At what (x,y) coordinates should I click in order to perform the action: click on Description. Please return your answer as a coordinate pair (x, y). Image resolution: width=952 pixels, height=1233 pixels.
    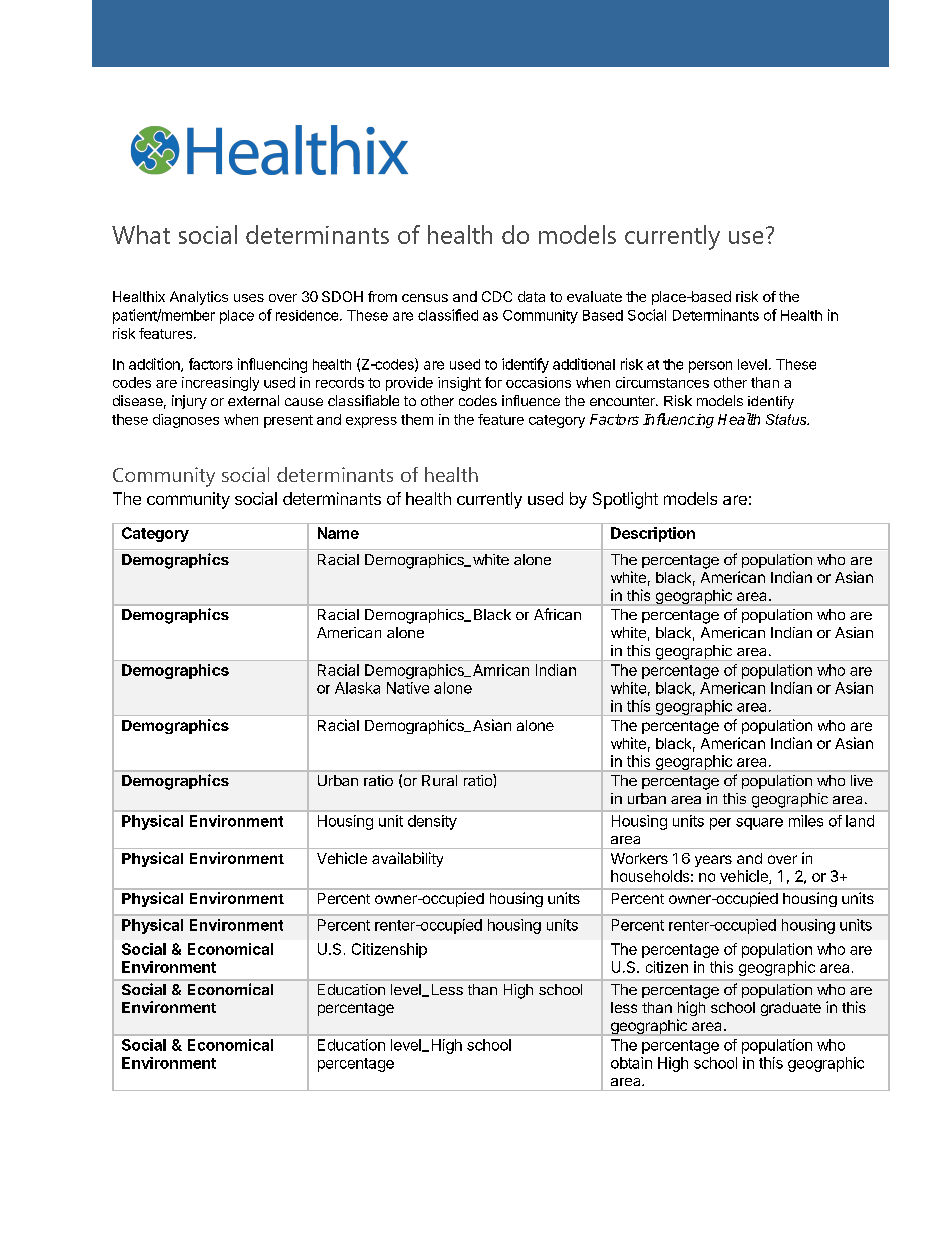
    Looking at the image, I should click on (653, 534).
